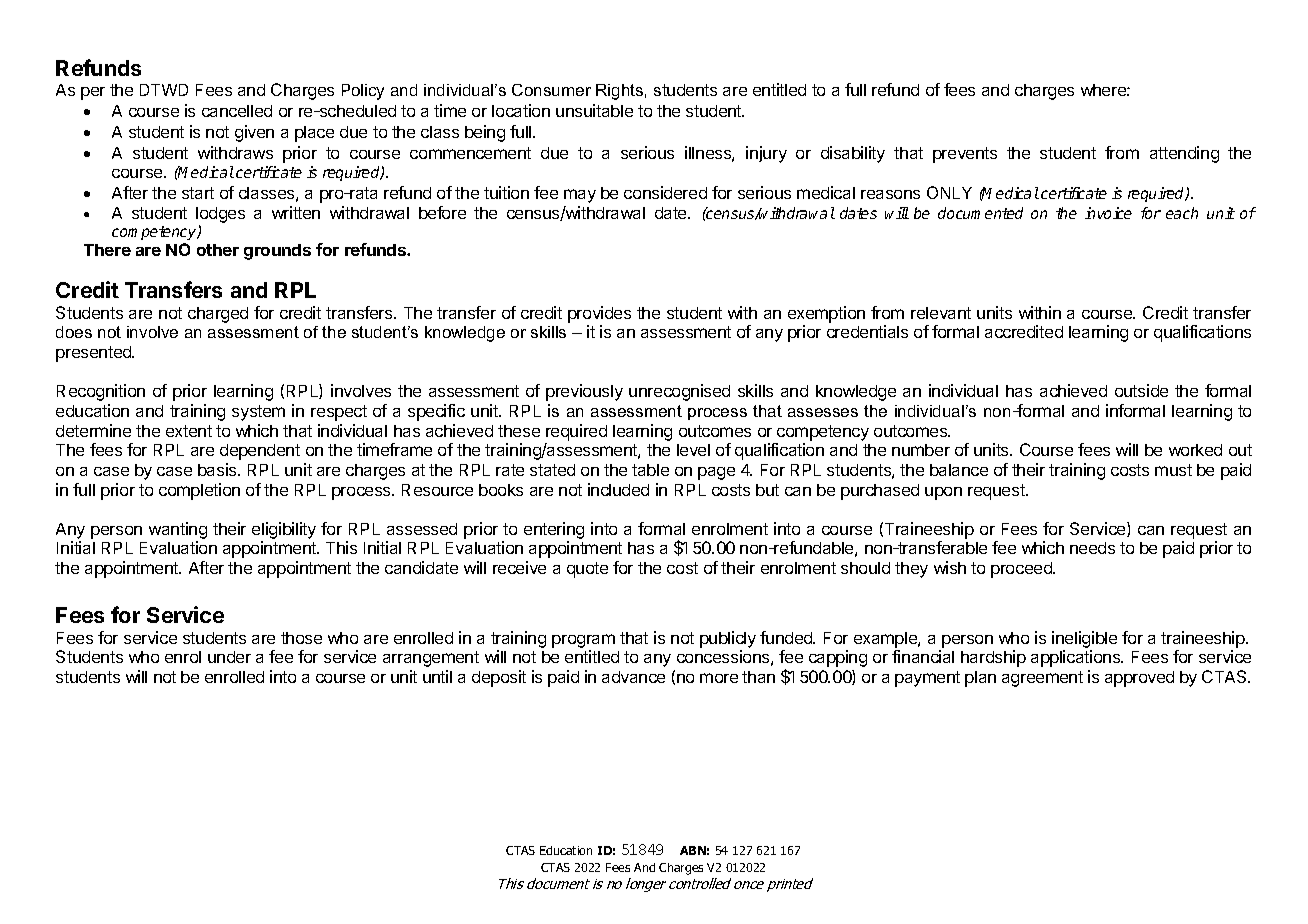 The image size is (1308, 924). What do you see at coordinates (237, 111) in the document?
I see `cancelled` at bounding box center [237, 111].
